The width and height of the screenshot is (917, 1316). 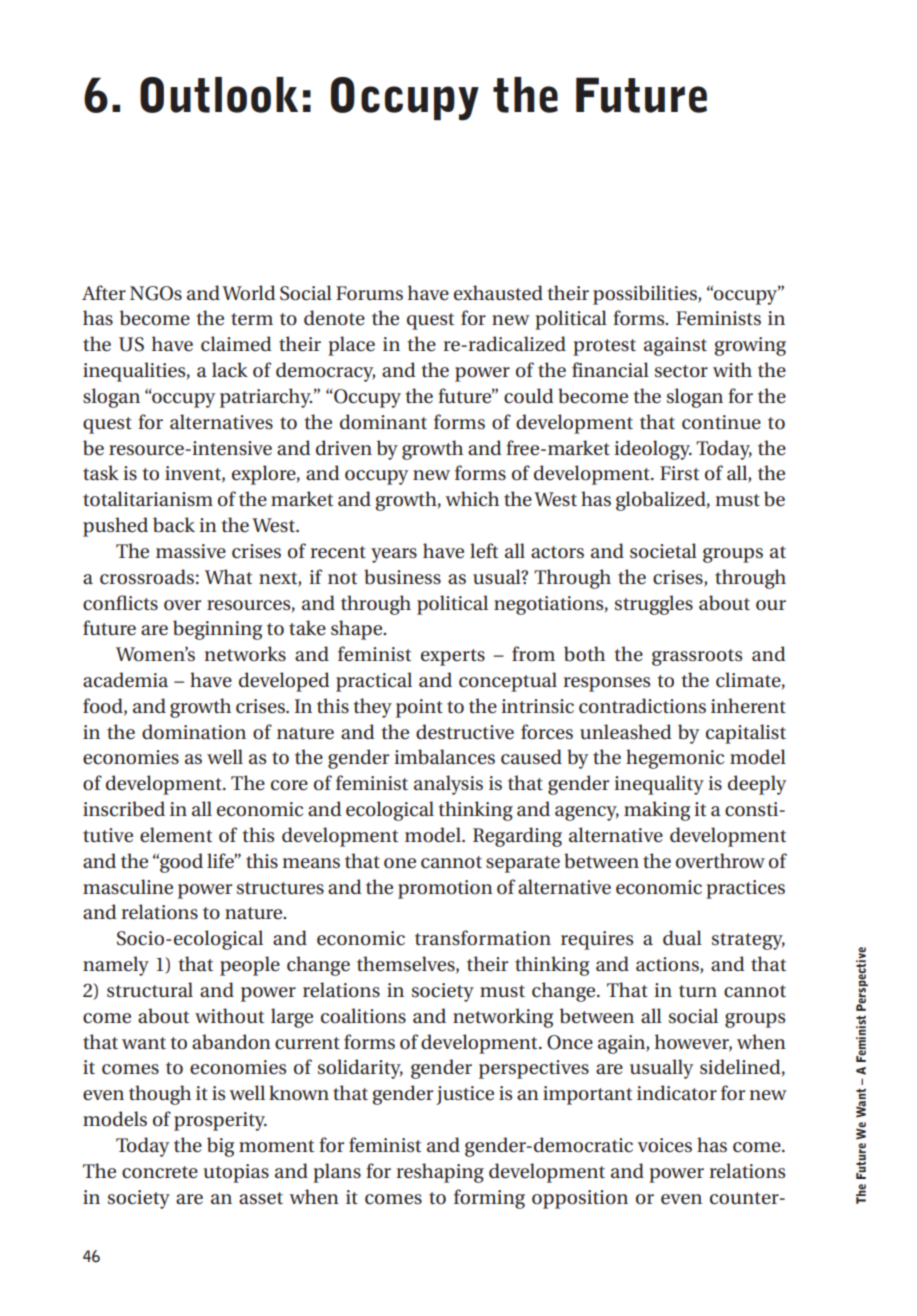 I want to click on reshaping, so click(x=440, y=1173).
